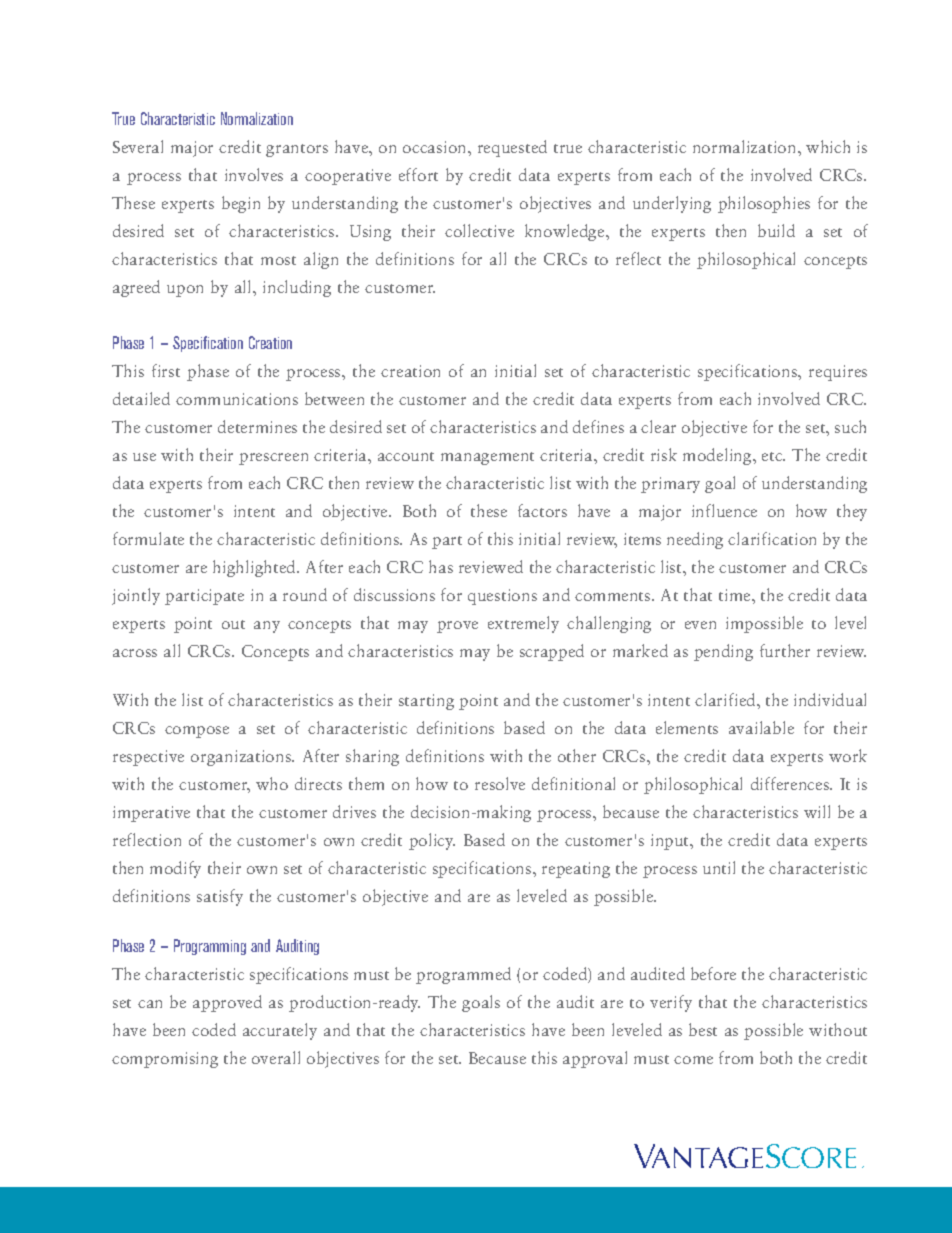 The width and height of the screenshot is (952, 1233). Describe the element at coordinates (500, 783) in the screenshot. I see `resolve` at that location.
